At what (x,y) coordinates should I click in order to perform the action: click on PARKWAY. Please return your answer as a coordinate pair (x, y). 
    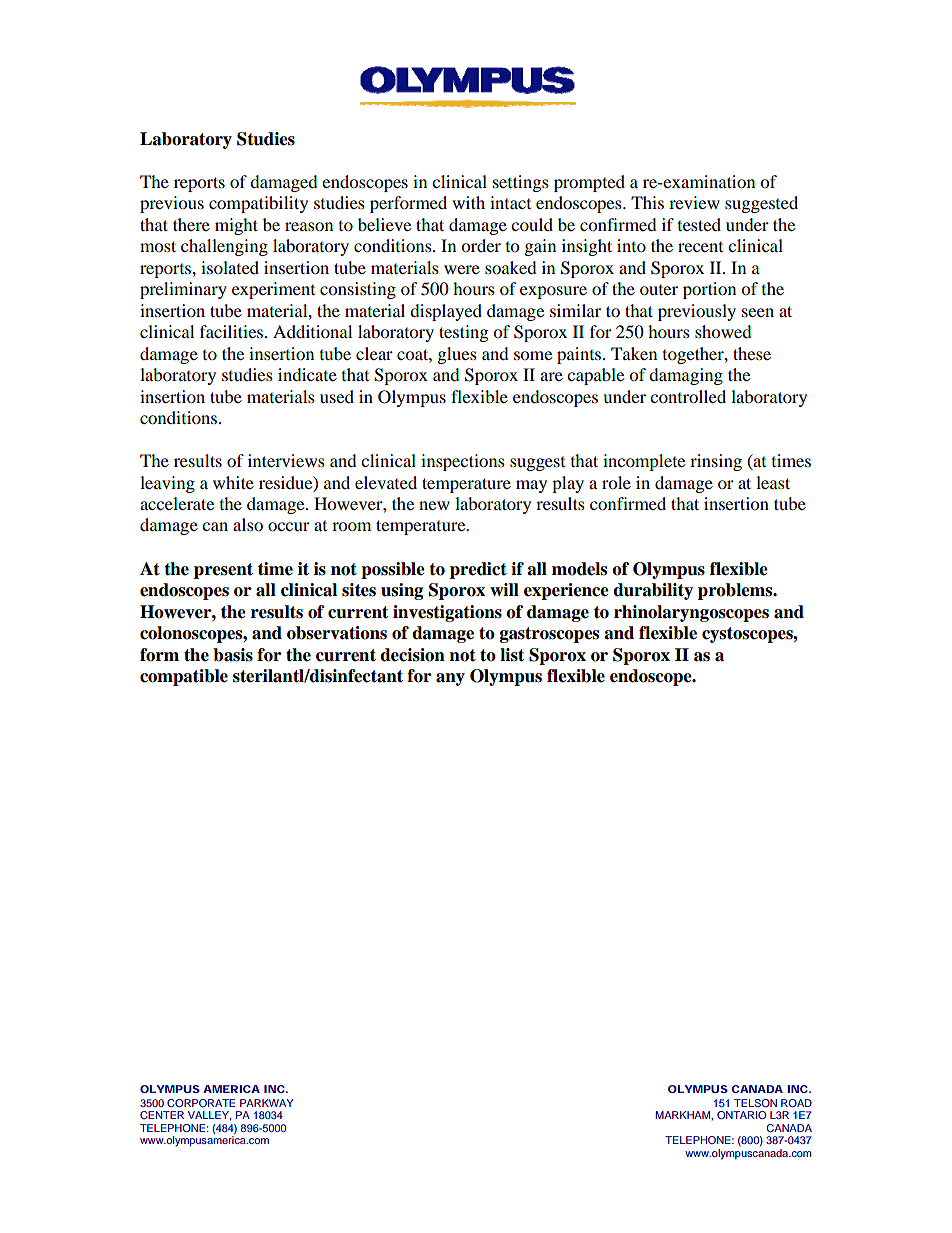
    Looking at the image, I should click on (267, 1103).
